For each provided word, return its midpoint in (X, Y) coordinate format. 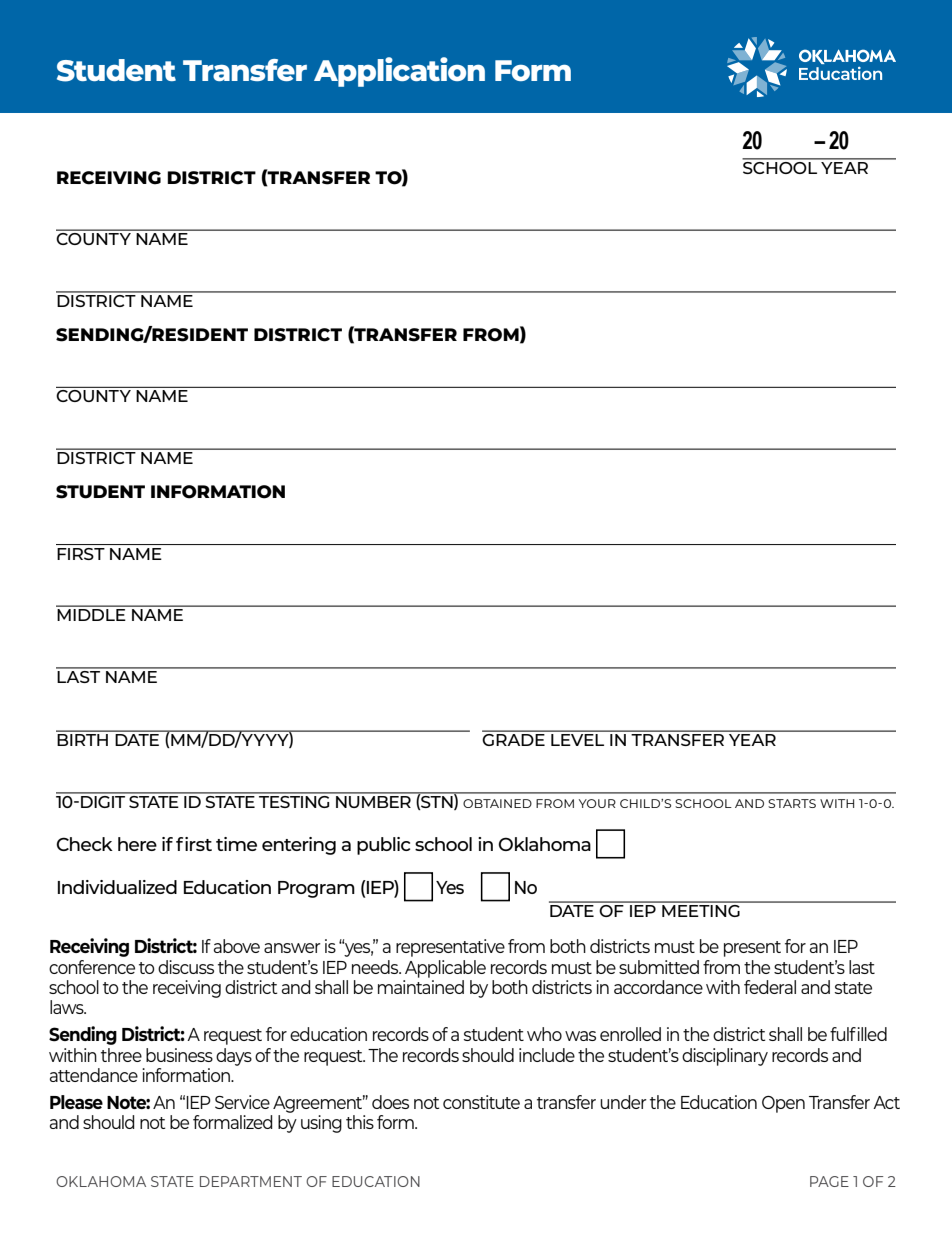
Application (399, 72)
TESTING (294, 800)
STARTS (792, 803)
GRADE (514, 738)
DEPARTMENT (251, 1181)
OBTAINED (497, 803)
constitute (481, 1102)
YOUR (597, 803)
